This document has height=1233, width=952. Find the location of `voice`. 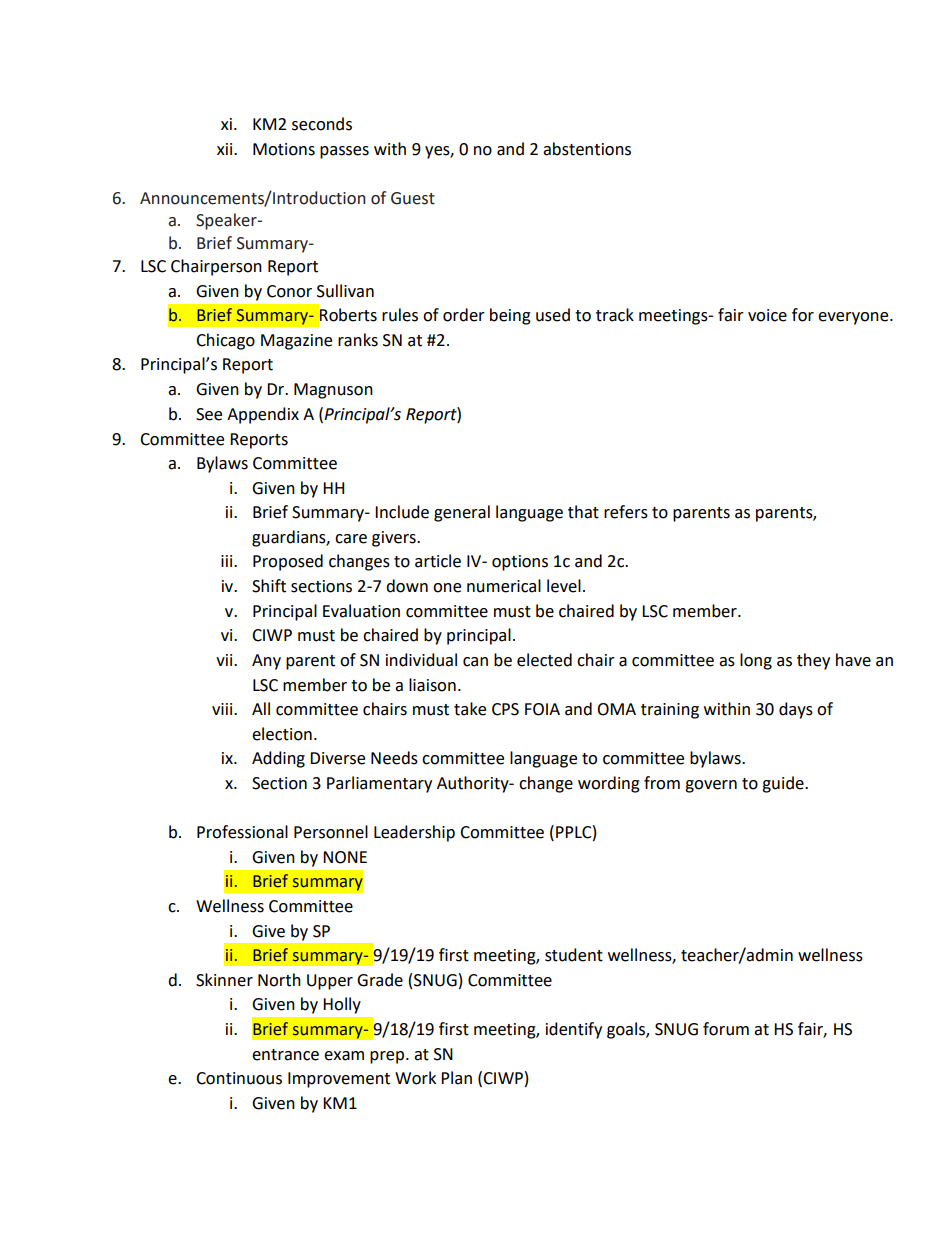

voice is located at coordinates (767, 315).
